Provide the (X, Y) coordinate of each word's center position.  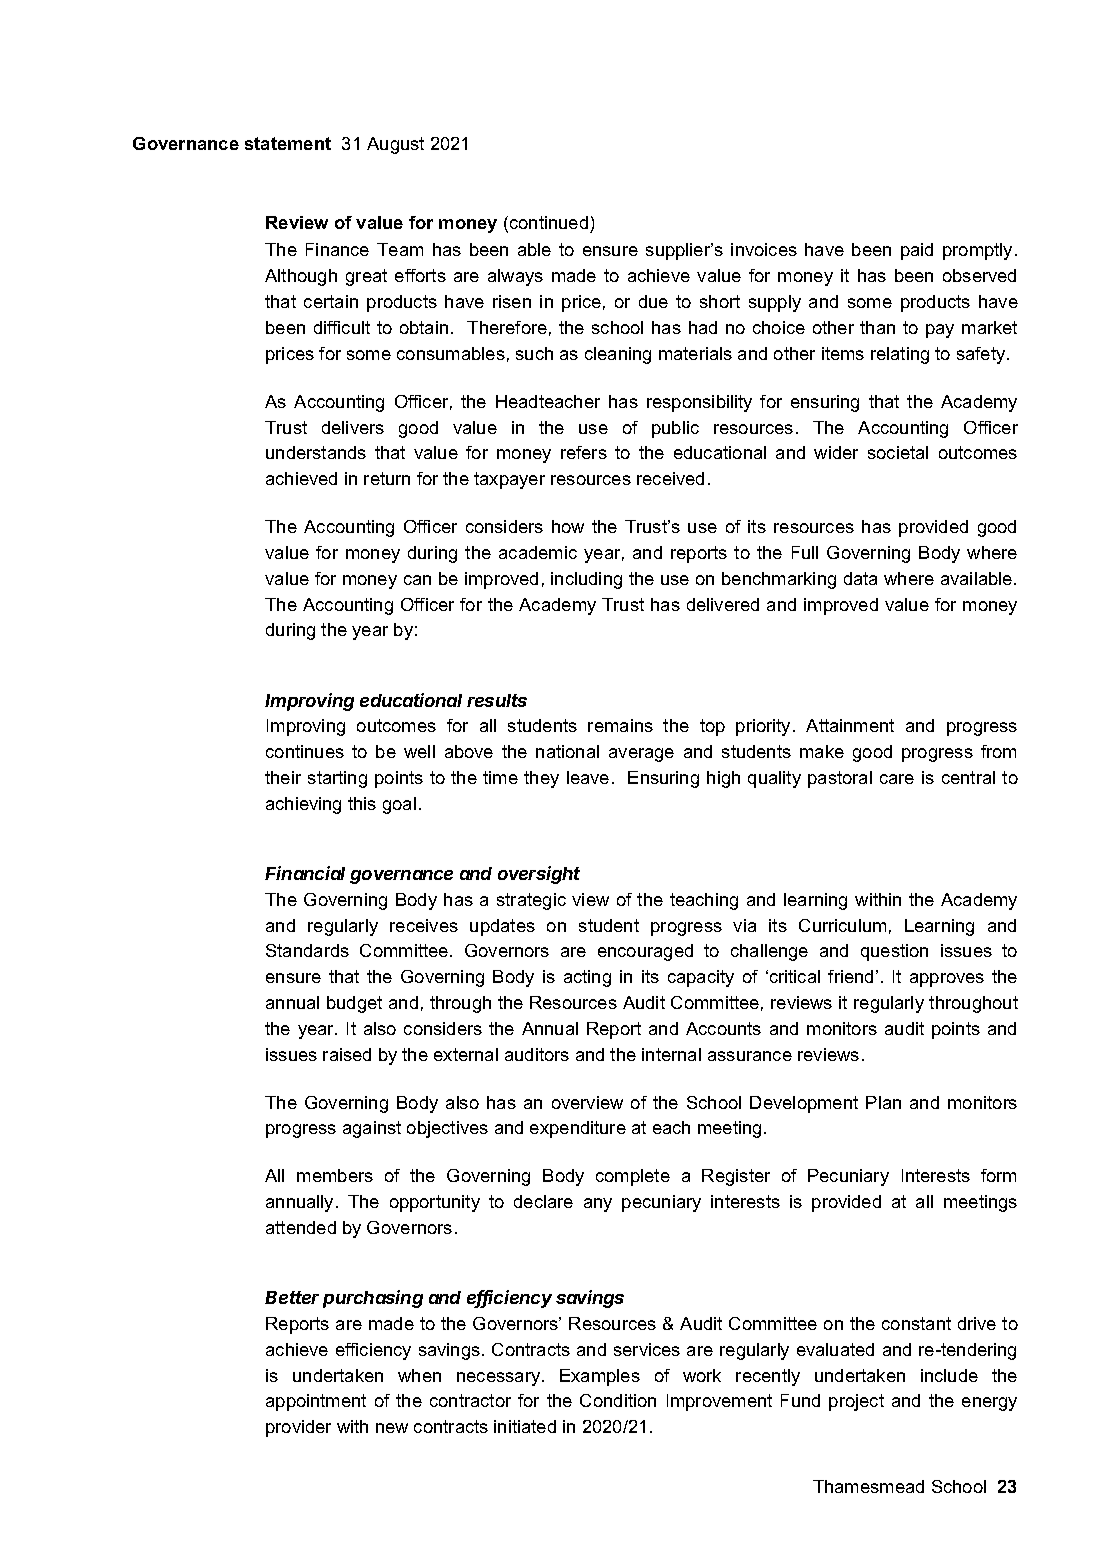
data (860, 578)
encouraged (645, 952)
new (392, 1428)
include (949, 1375)
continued (550, 224)
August (395, 145)
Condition (618, 1400)
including (586, 580)
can (417, 580)
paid (917, 251)
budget (354, 1004)
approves (947, 980)
